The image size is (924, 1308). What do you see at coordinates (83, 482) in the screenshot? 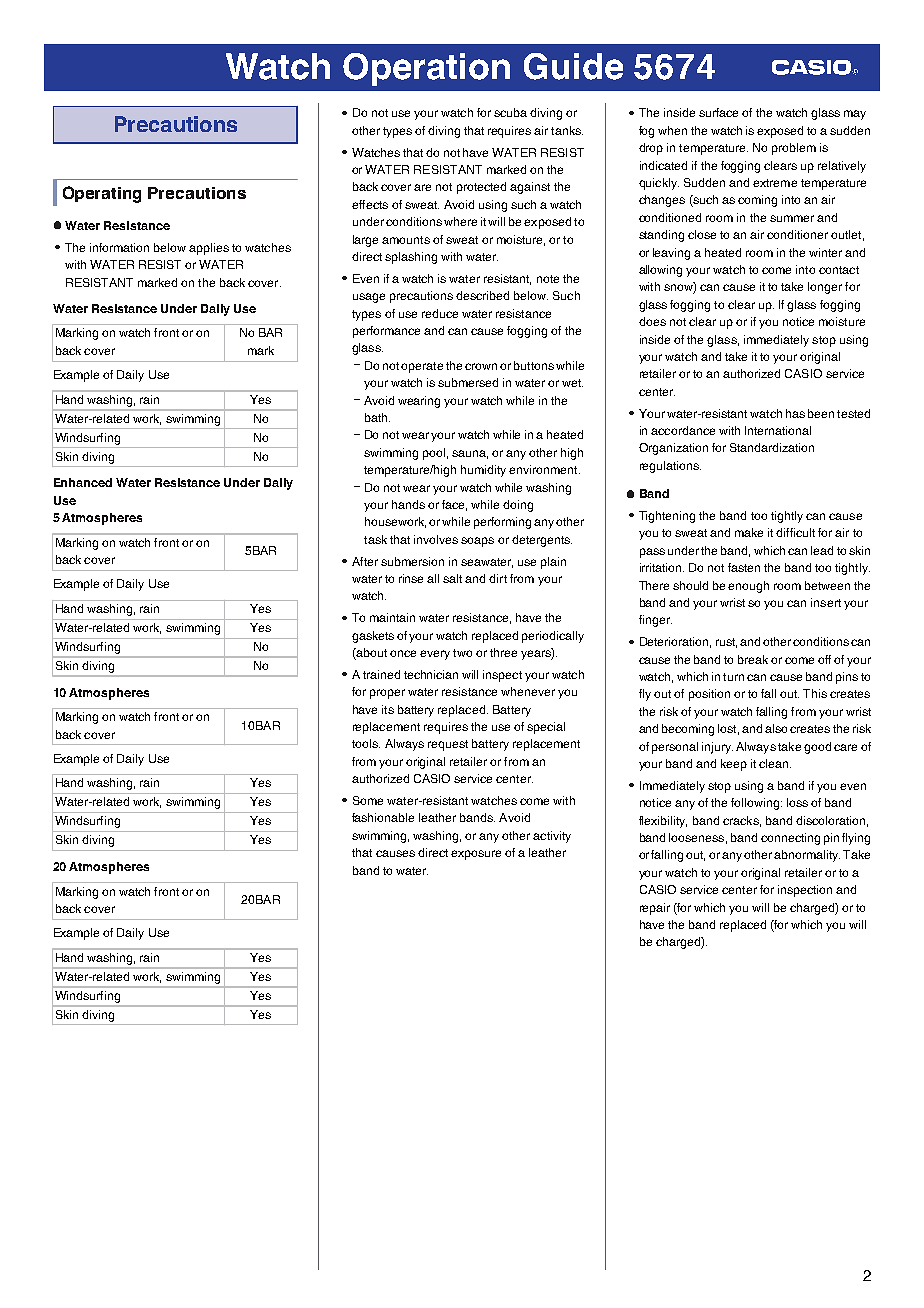
I see `Enhanced` at bounding box center [83, 482].
